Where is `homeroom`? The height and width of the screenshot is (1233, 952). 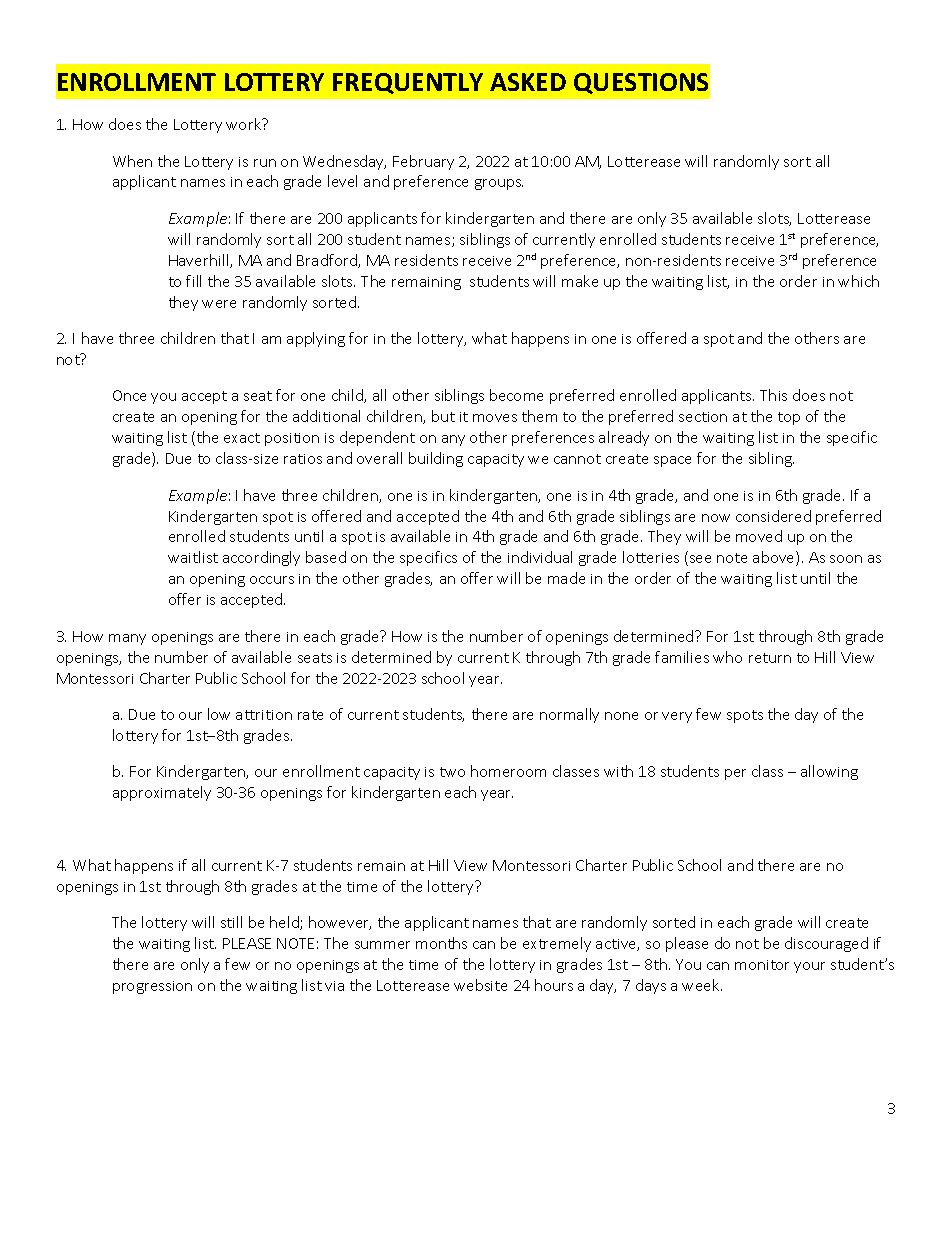 homeroom is located at coordinates (508, 771).
